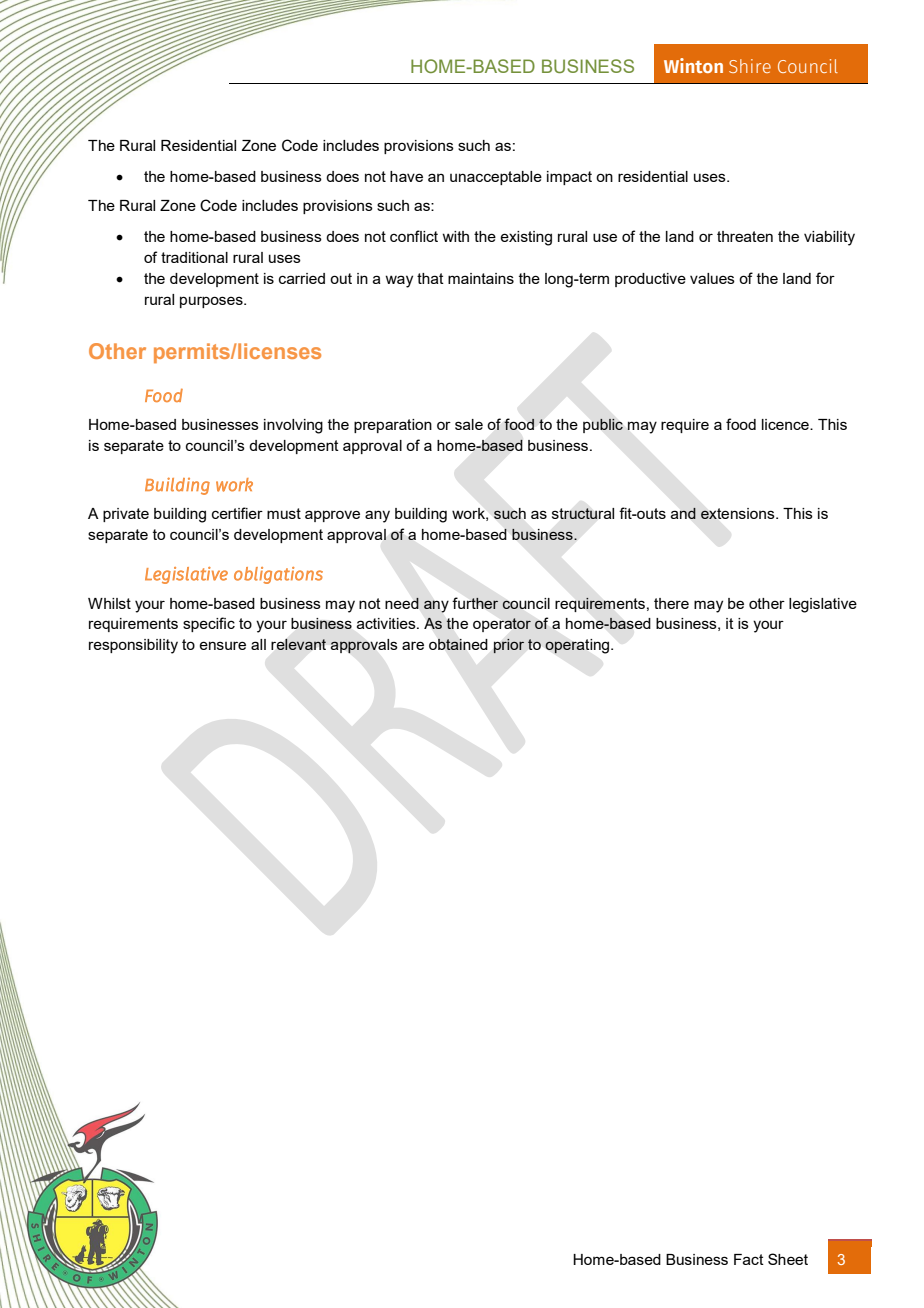 This screenshot has height=1308, width=924. Describe the element at coordinates (222, 645) in the screenshot. I see `ensure` at that location.
